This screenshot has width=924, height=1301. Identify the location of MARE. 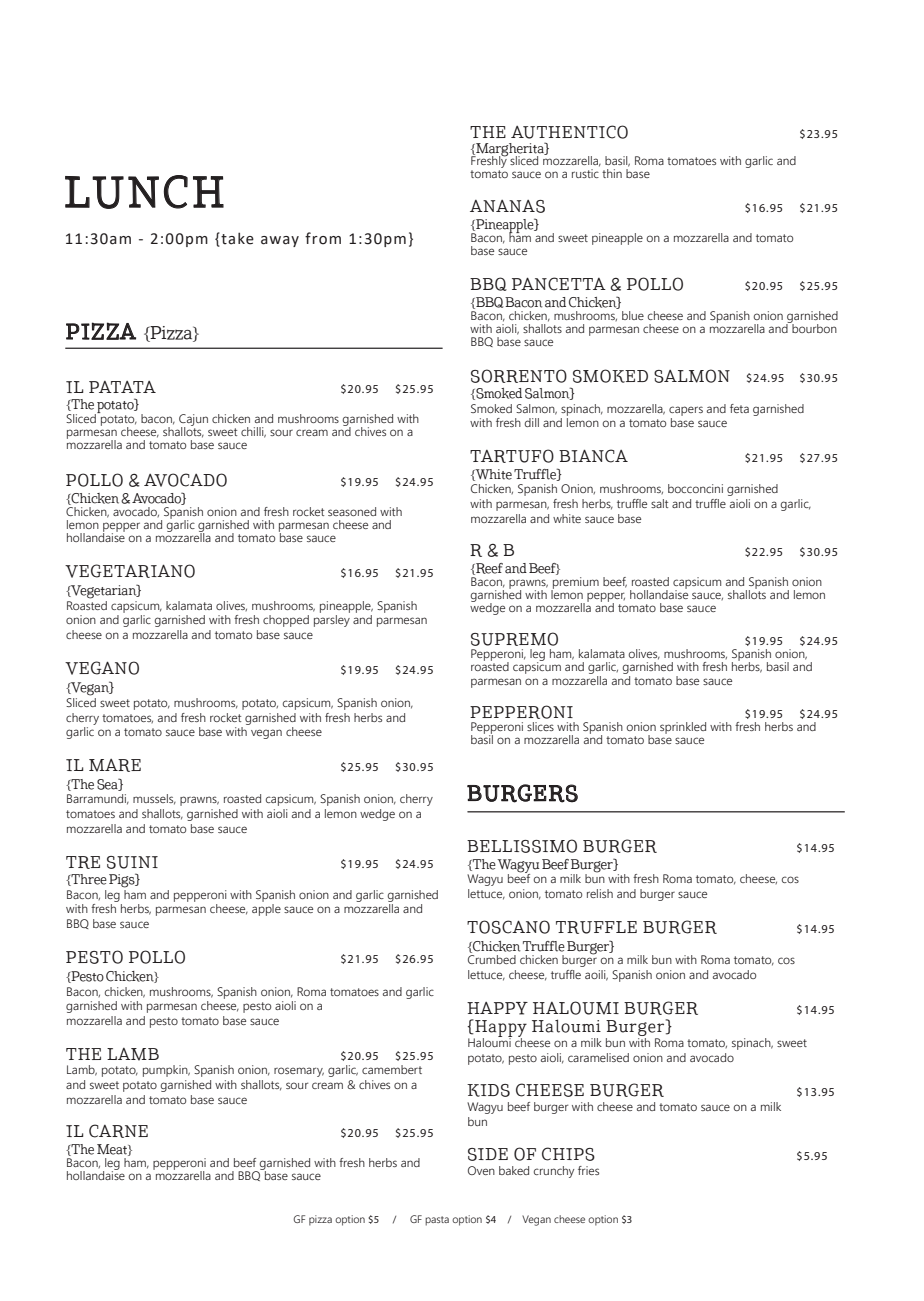
(115, 765).
